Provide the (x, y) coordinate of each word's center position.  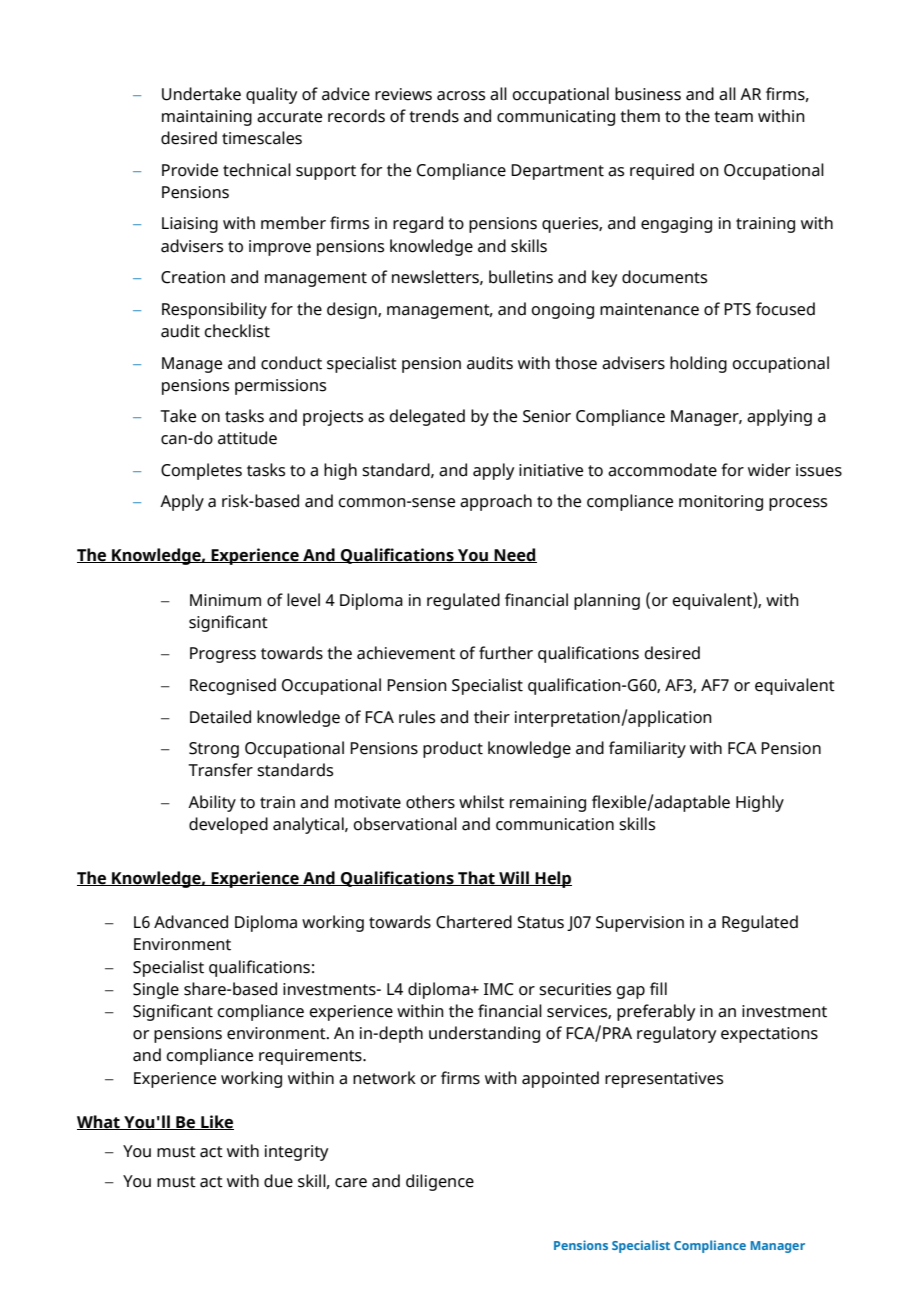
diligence (440, 1182)
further (506, 653)
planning (607, 601)
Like (216, 1122)
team (733, 117)
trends (434, 116)
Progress (223, 655)
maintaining (207, 118)
